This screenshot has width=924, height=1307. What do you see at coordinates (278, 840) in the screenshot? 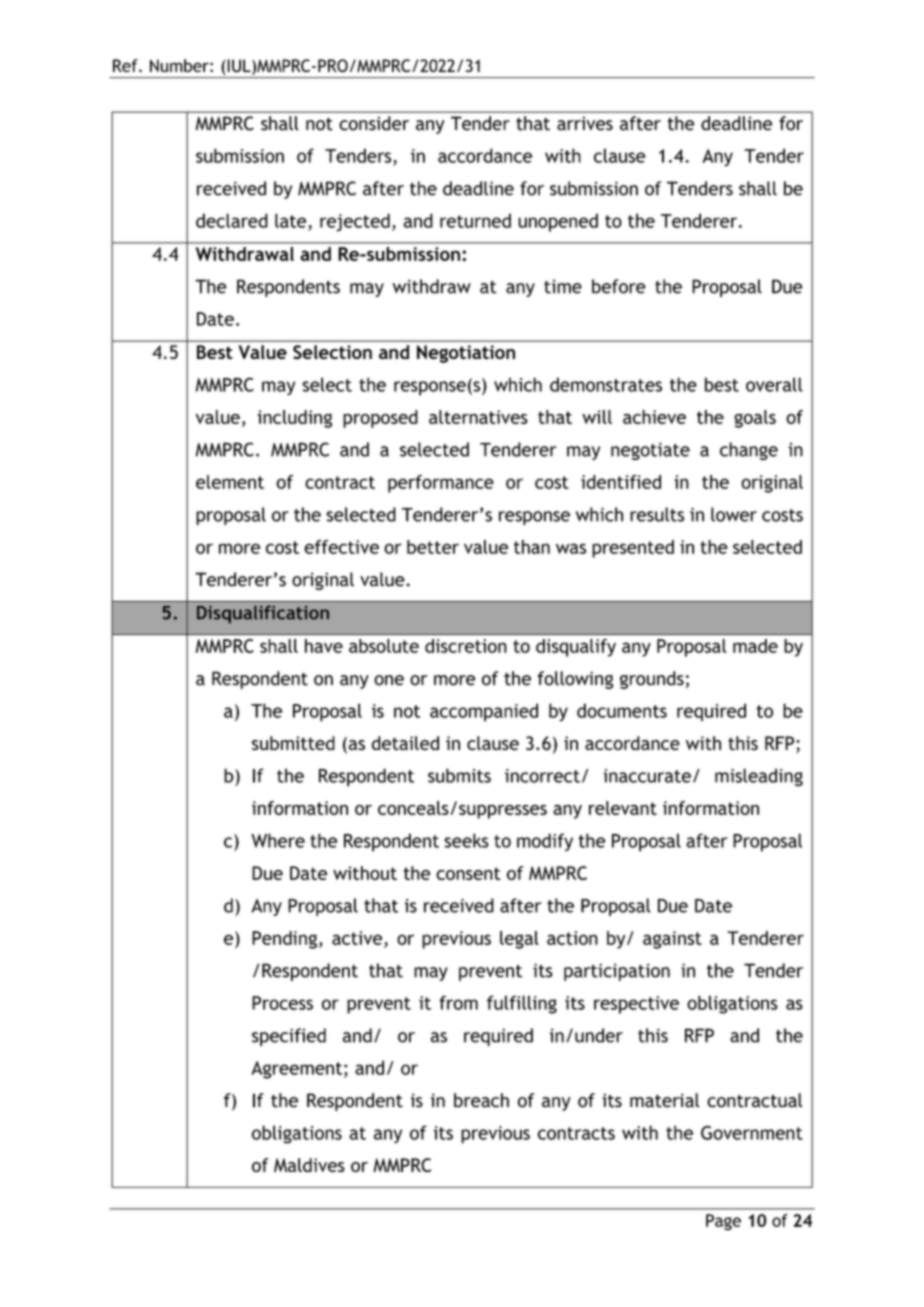
I see `Where` at bounding box center [278, 840].
